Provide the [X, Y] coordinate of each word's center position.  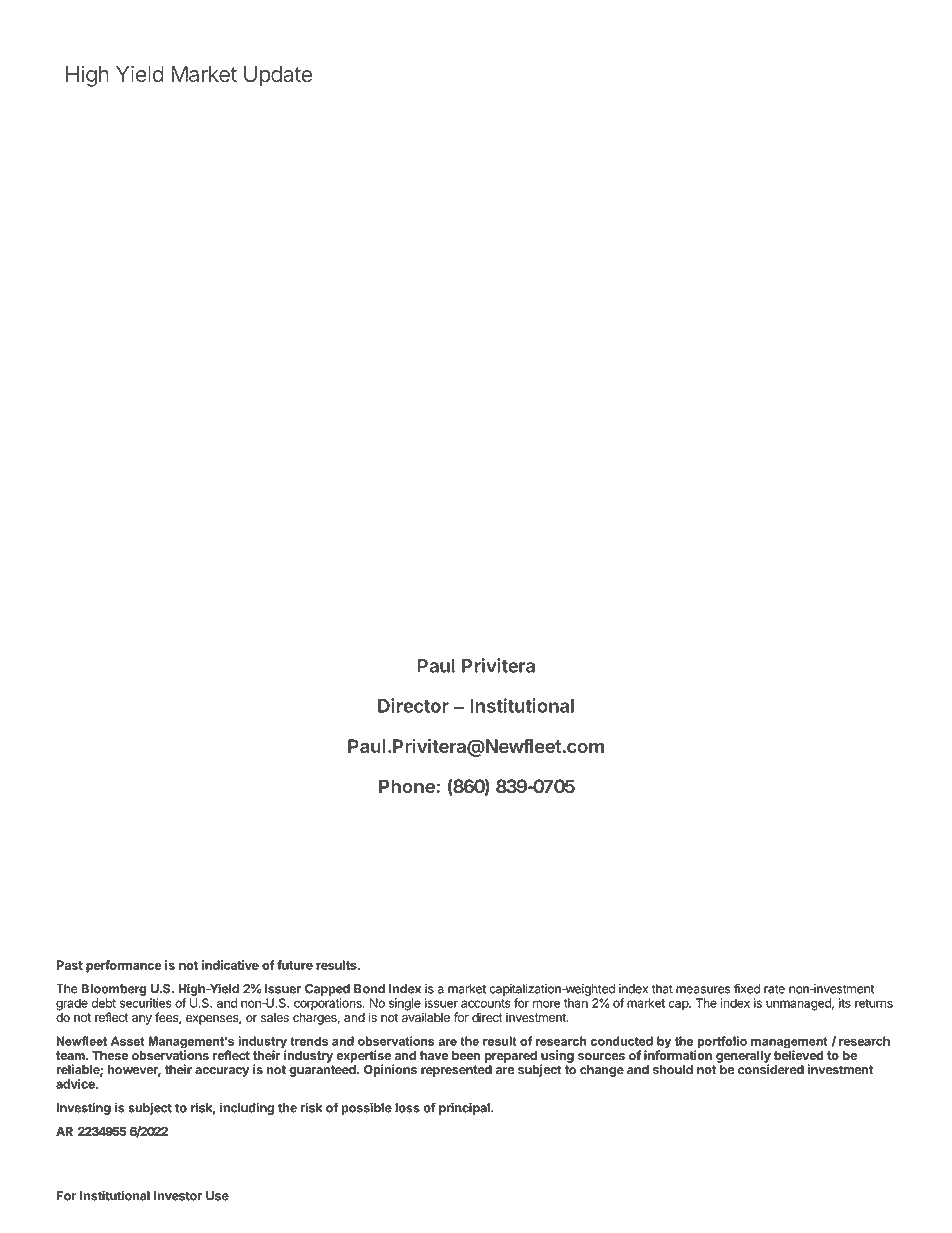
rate [774, 989]
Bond [369, 989]
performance [124, 966]
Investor [178, 1196]
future [295, 965]
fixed [747, 988]
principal [465, 1108]
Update [278, 76]
